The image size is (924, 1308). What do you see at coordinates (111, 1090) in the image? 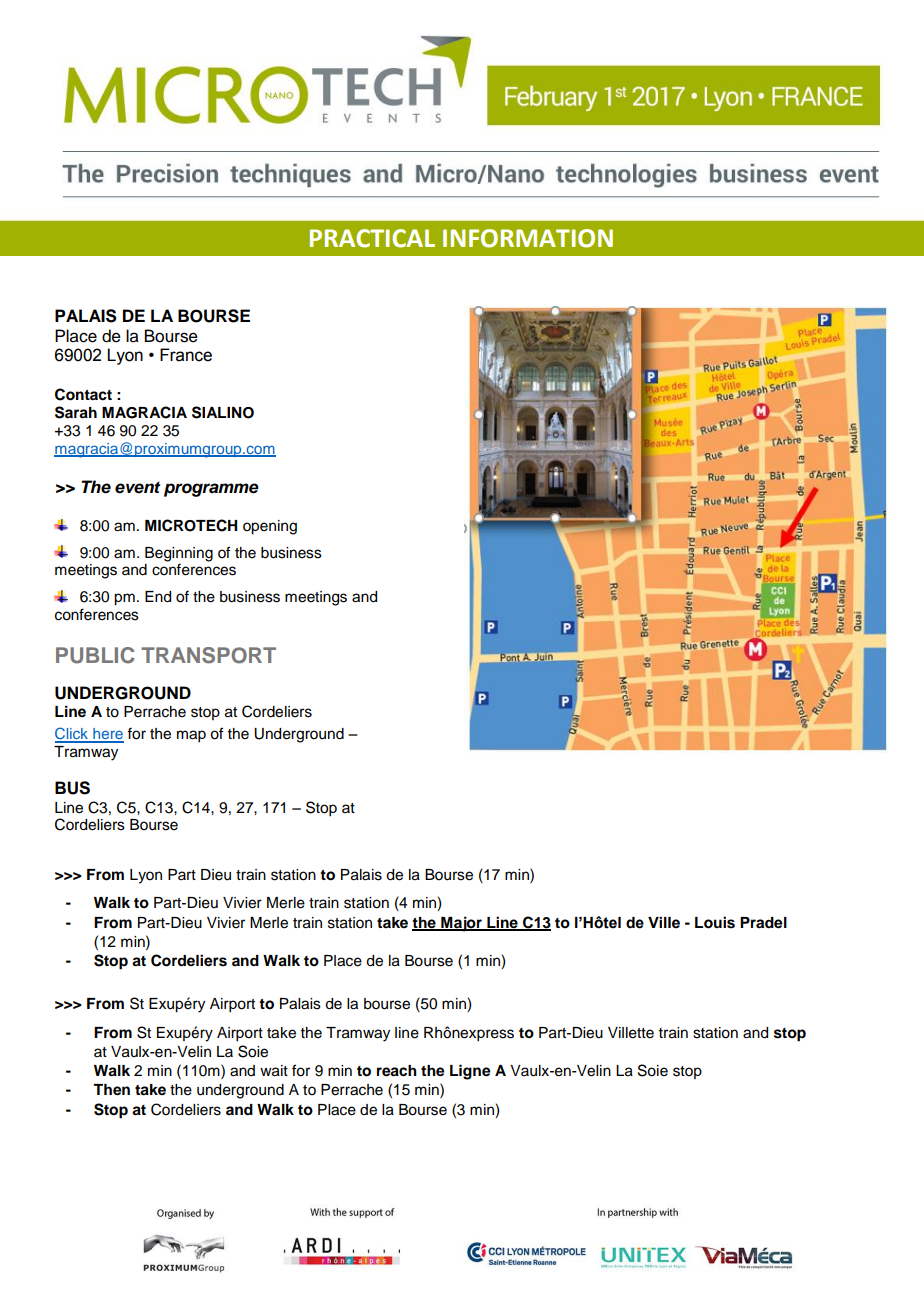
I see `Then` at bounding box center [111, 1090].
